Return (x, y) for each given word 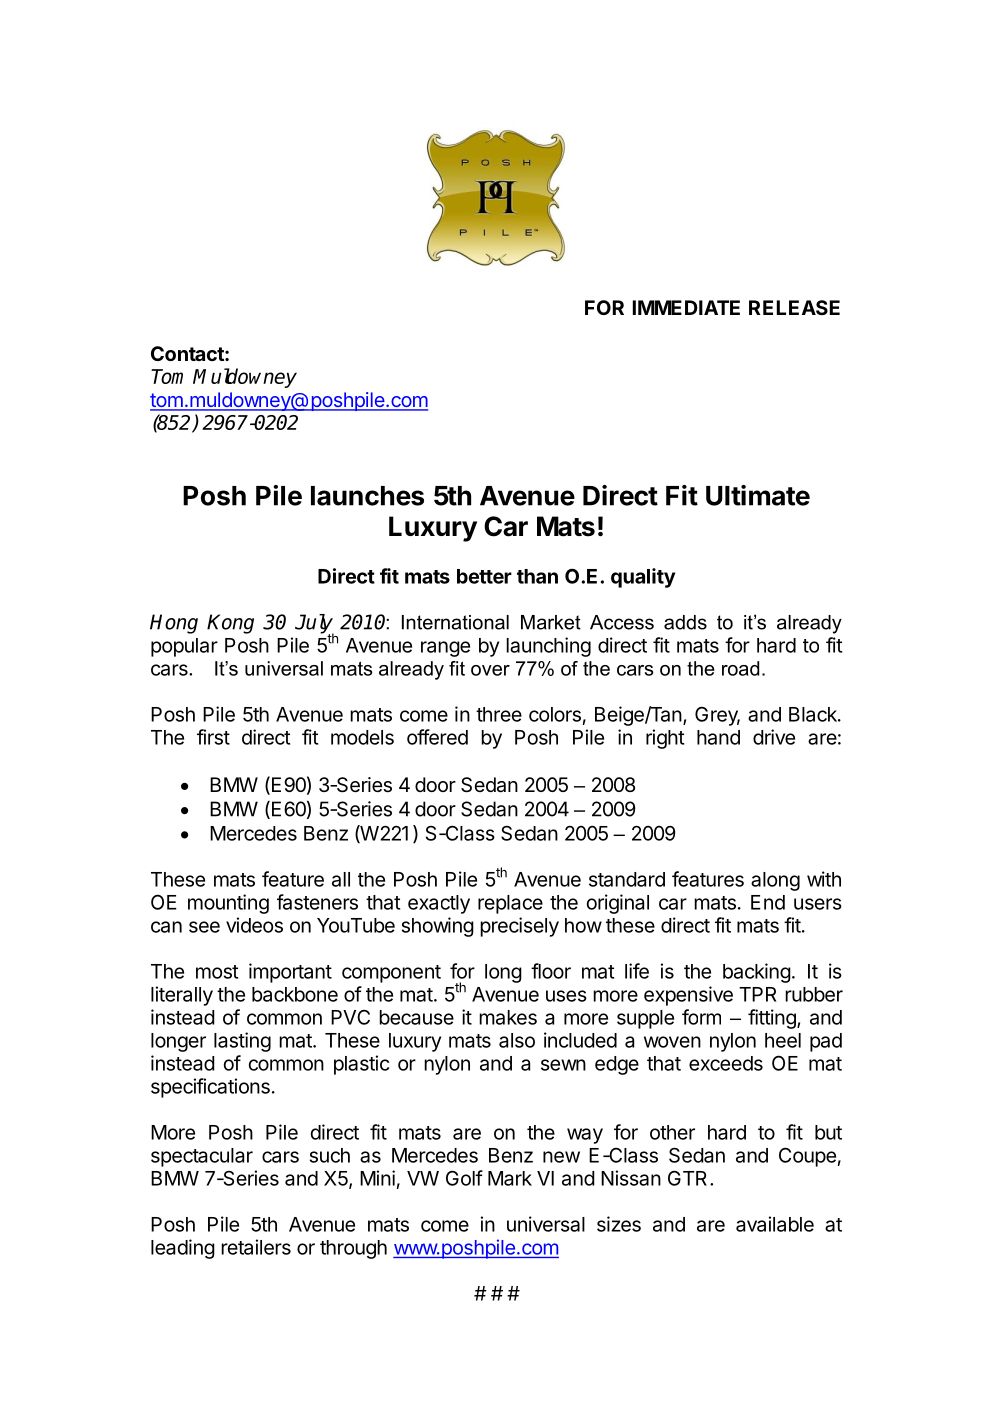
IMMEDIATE (686, 307)
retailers (256, 1247)
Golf (464, 1178)
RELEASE (794, 307)
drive (774, 737)
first (213, 737)
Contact (188, 353)
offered (437, 737)
